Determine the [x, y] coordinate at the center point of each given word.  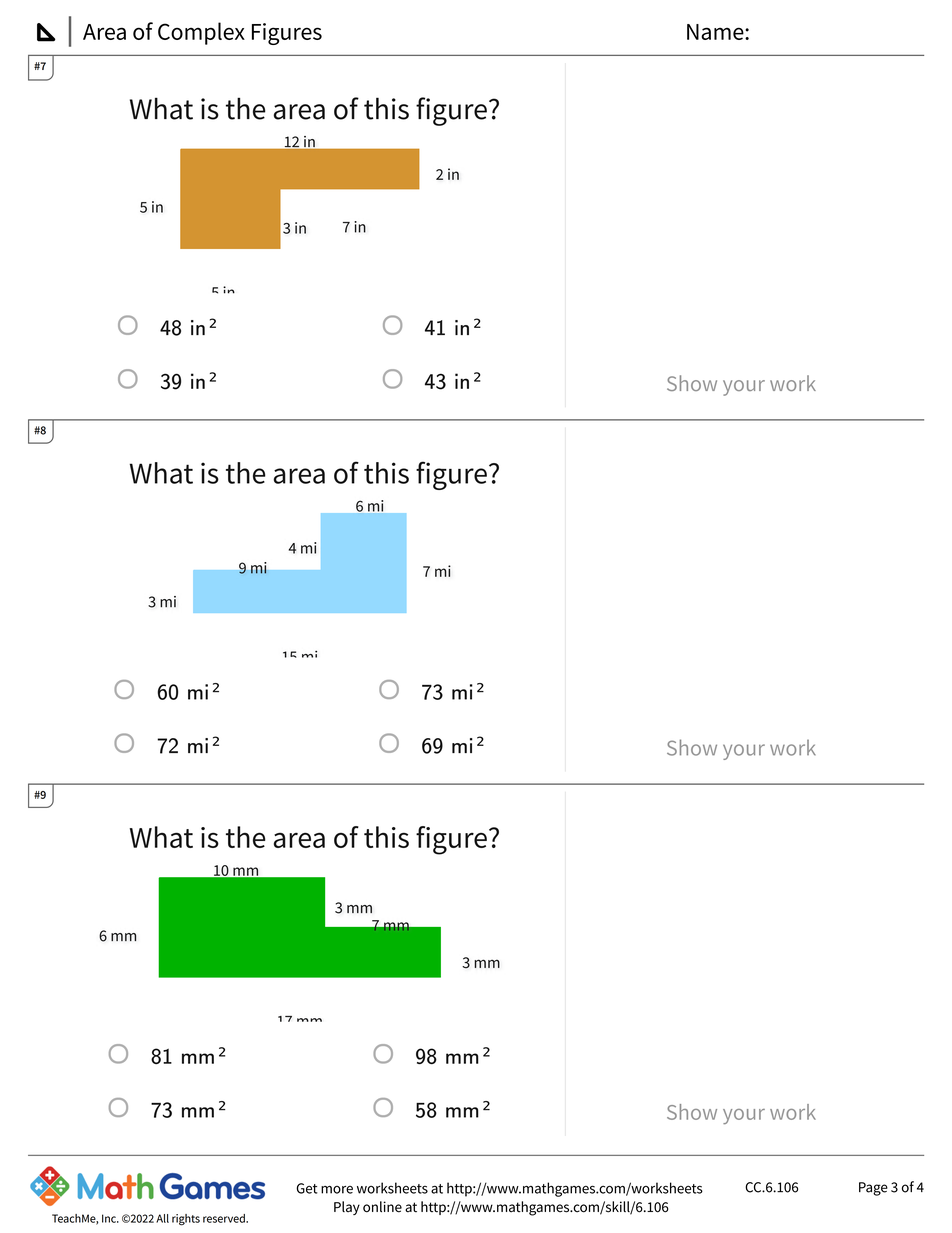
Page [873, 1189]
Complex [201, 33]
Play [347, 1208]
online [382, 1207]
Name [716, 32]
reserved [225, 1218]
